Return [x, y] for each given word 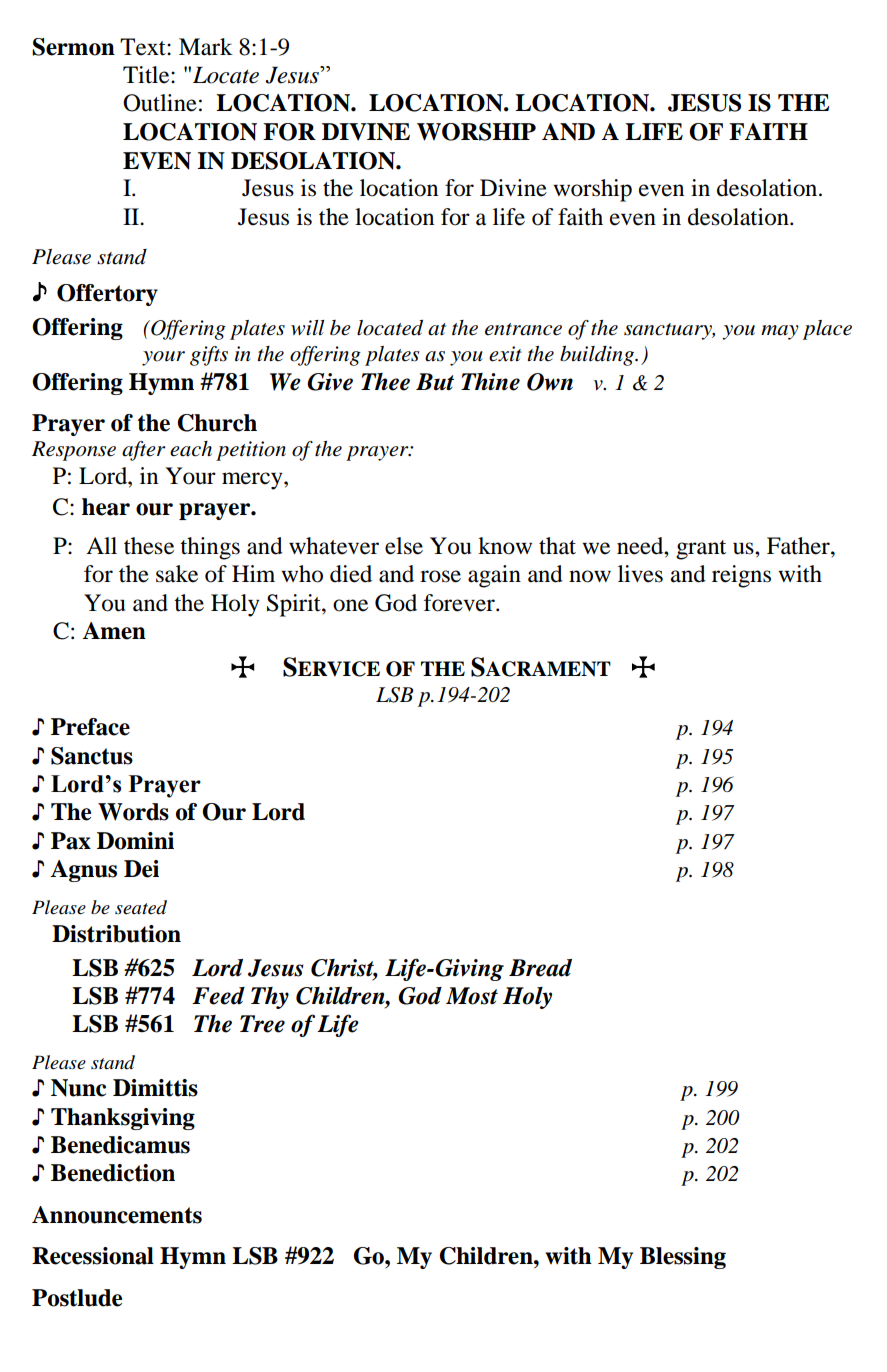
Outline [160, 103]
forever [460, 603]
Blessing [683, 1258]
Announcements [117, 1215]
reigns [741, 576]
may [780, 332]
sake [177, 574]
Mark [206, 47]
